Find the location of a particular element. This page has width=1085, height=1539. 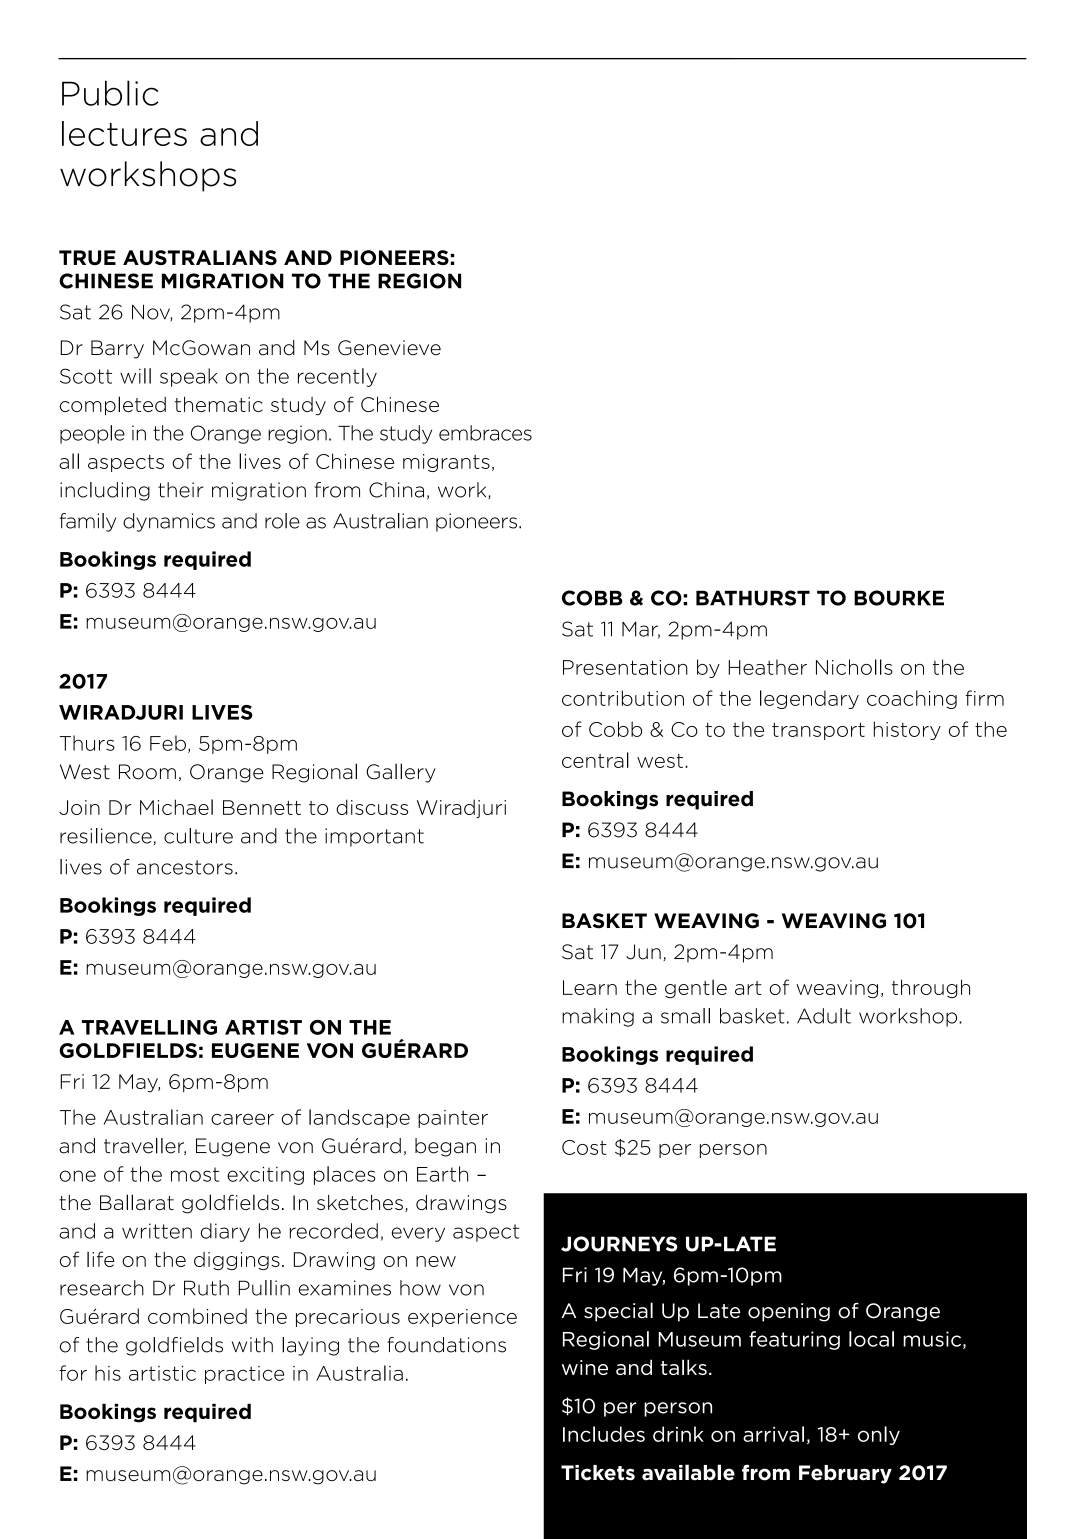

ancestors is located at coordinates (185, 867).
